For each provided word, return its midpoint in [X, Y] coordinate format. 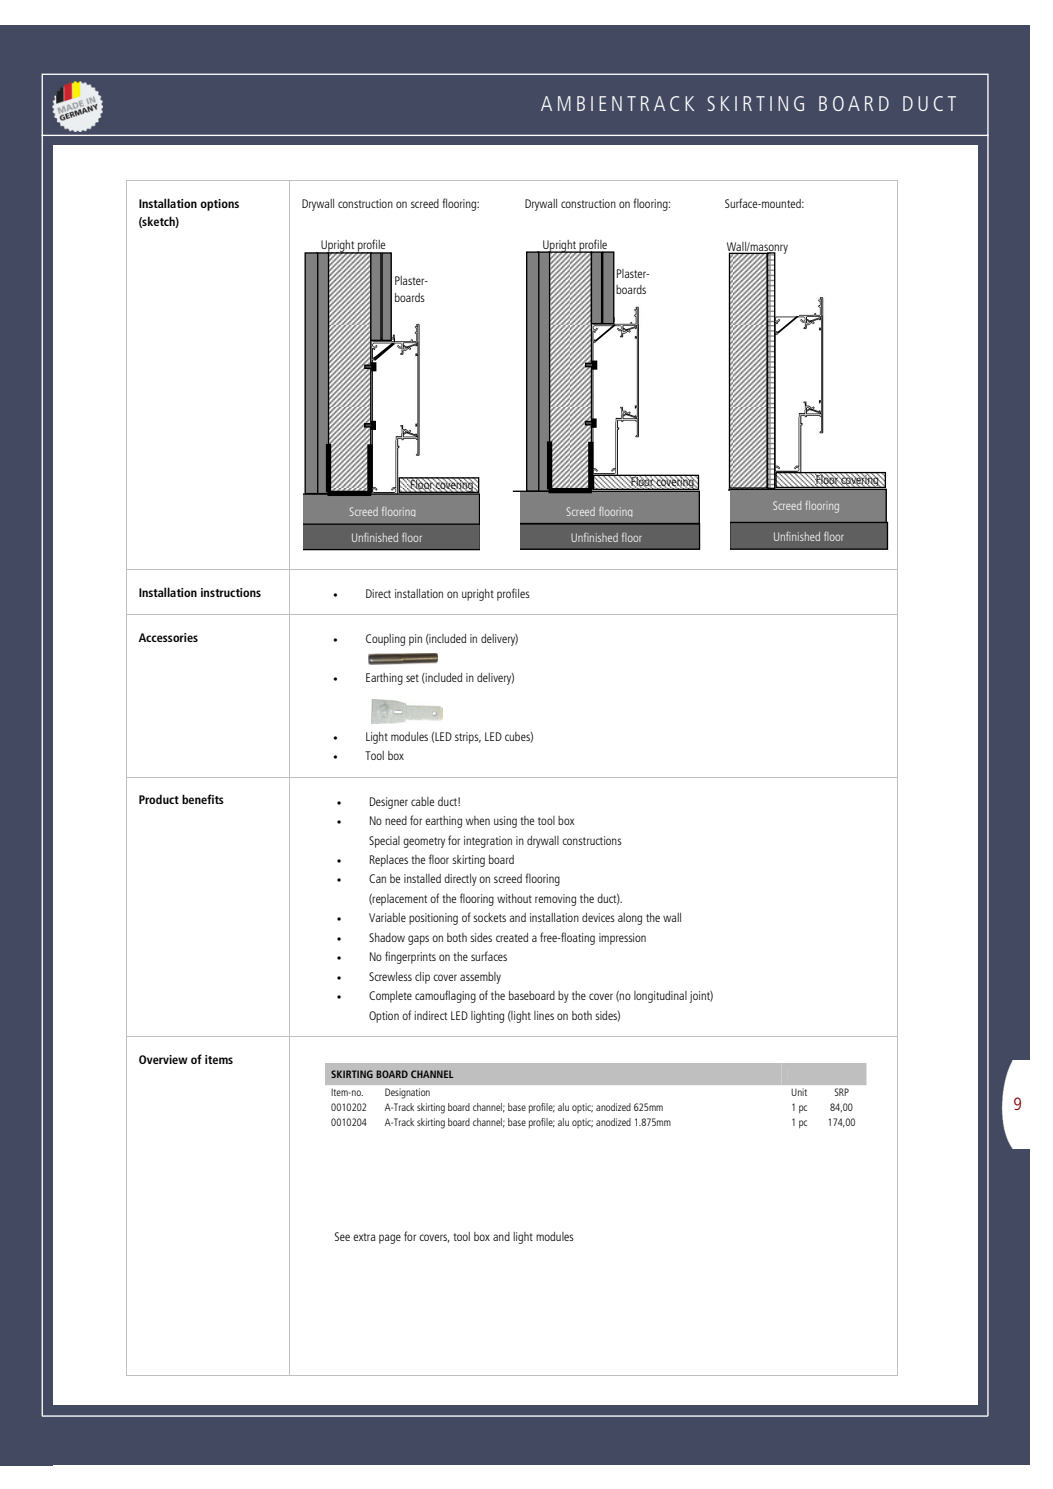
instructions [231, 592]
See [342, 1236]
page [390, 1239]
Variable [387, 917]
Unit [799, 1092]
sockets [489, 917]
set [412, 678]
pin [415, 640]
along [630, 919]
